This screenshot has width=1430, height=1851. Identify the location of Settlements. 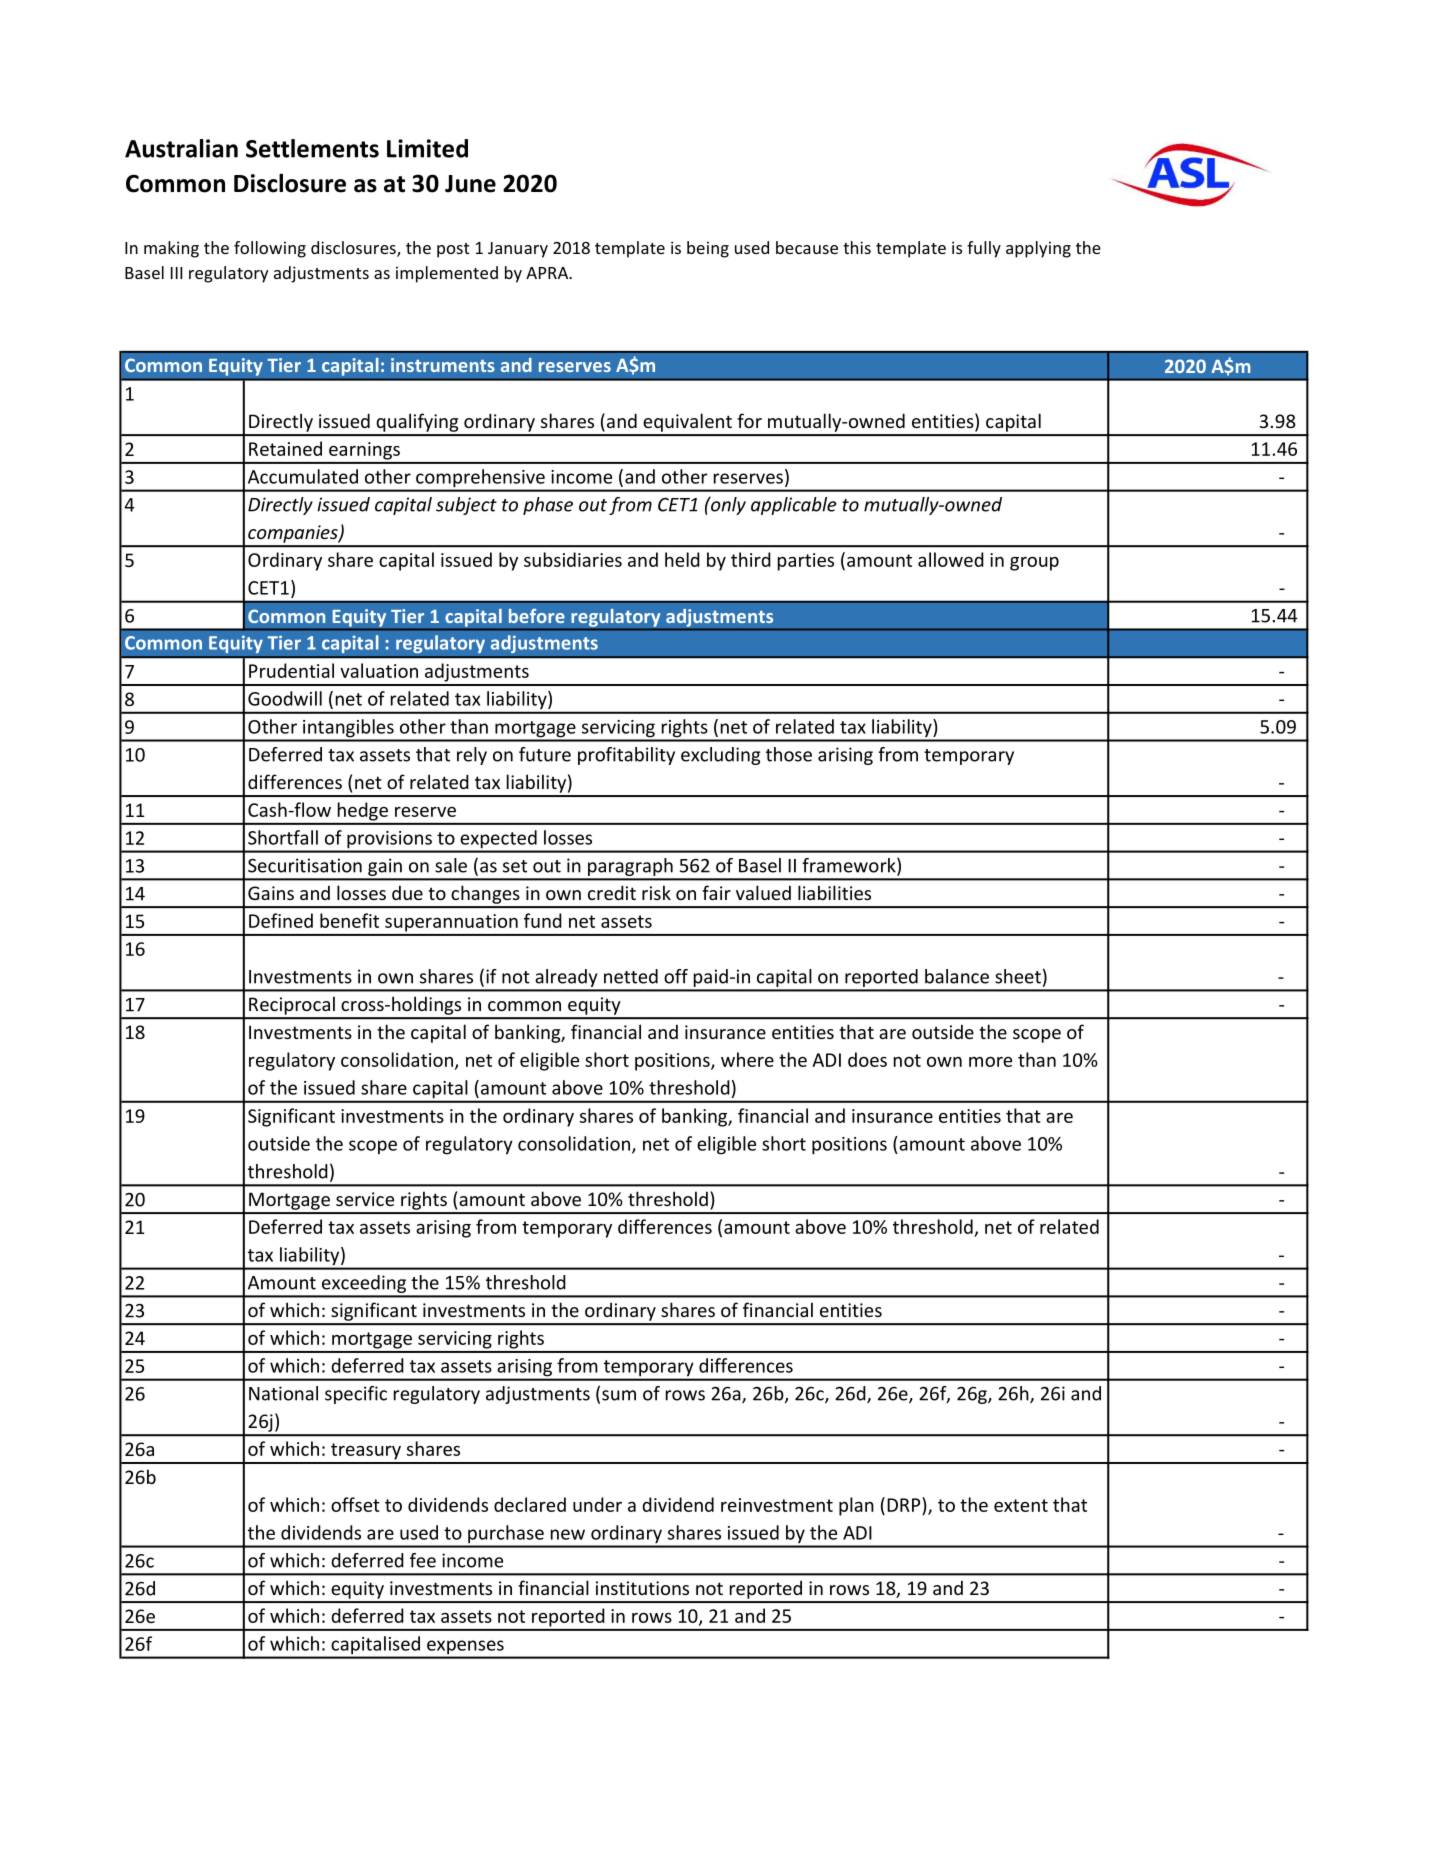
(312, 148).
